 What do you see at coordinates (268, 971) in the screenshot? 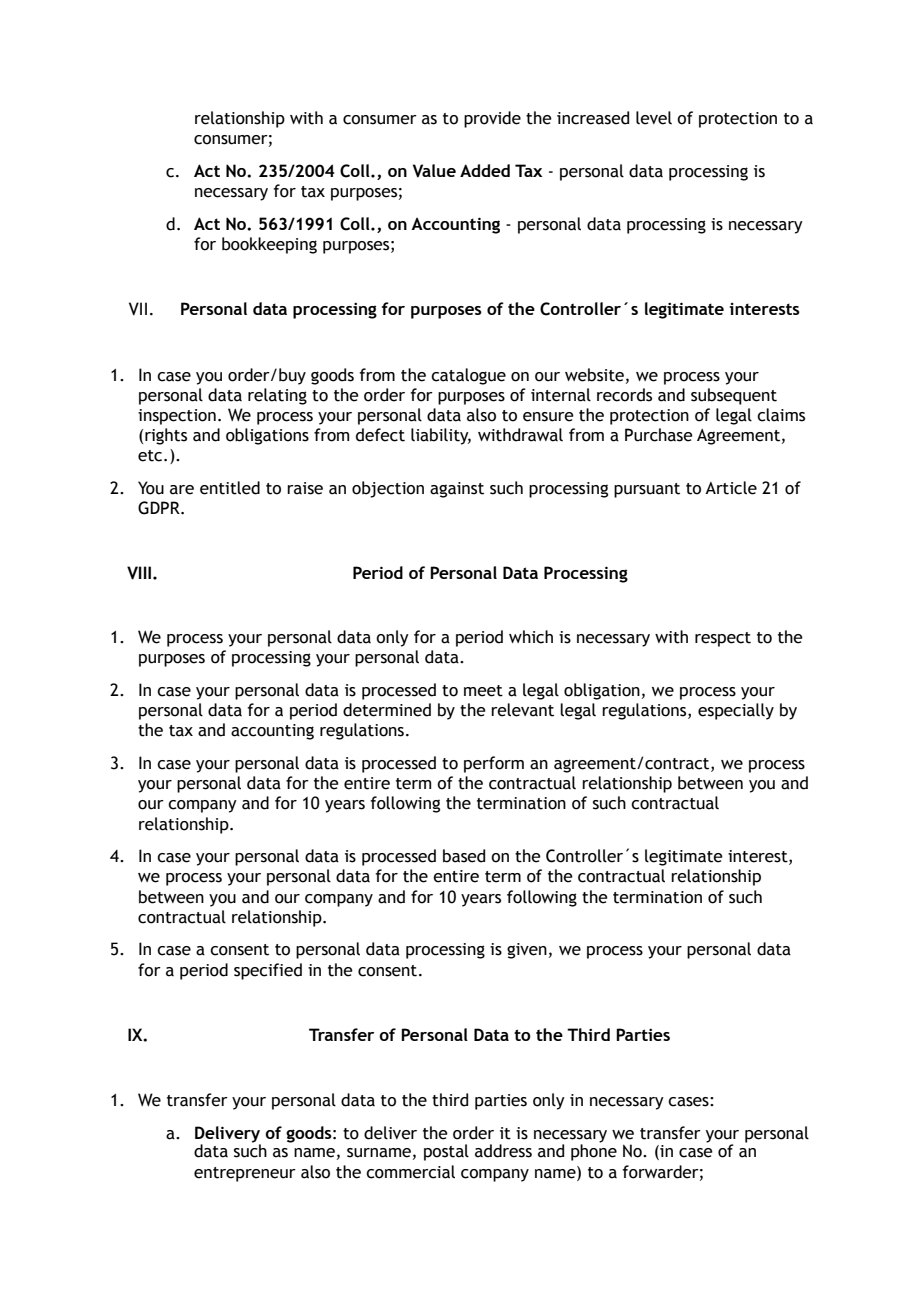
I see `specified` at bounding box center [268, 971].
